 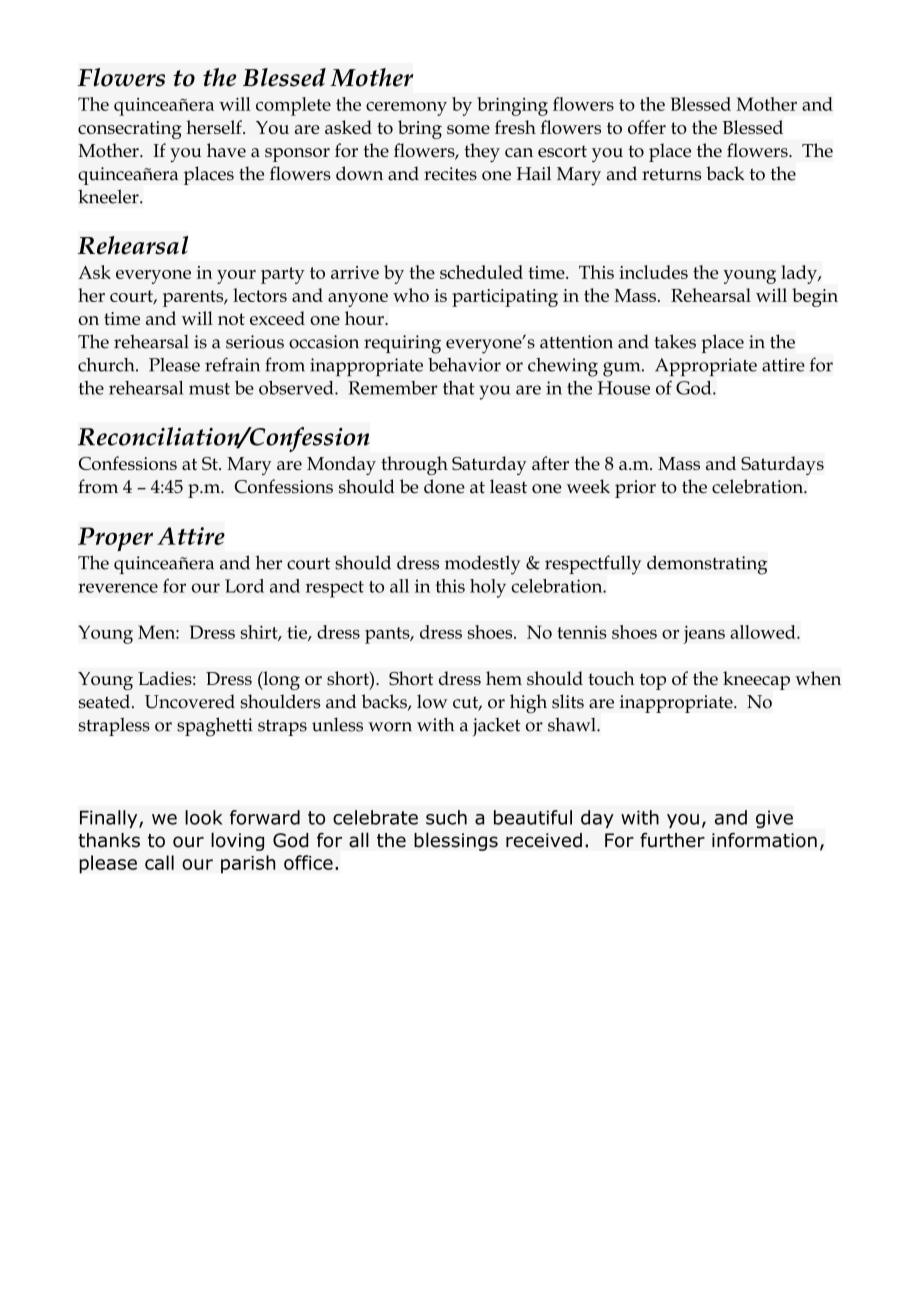 I want to click on offer, so click(x=647, y=127).
